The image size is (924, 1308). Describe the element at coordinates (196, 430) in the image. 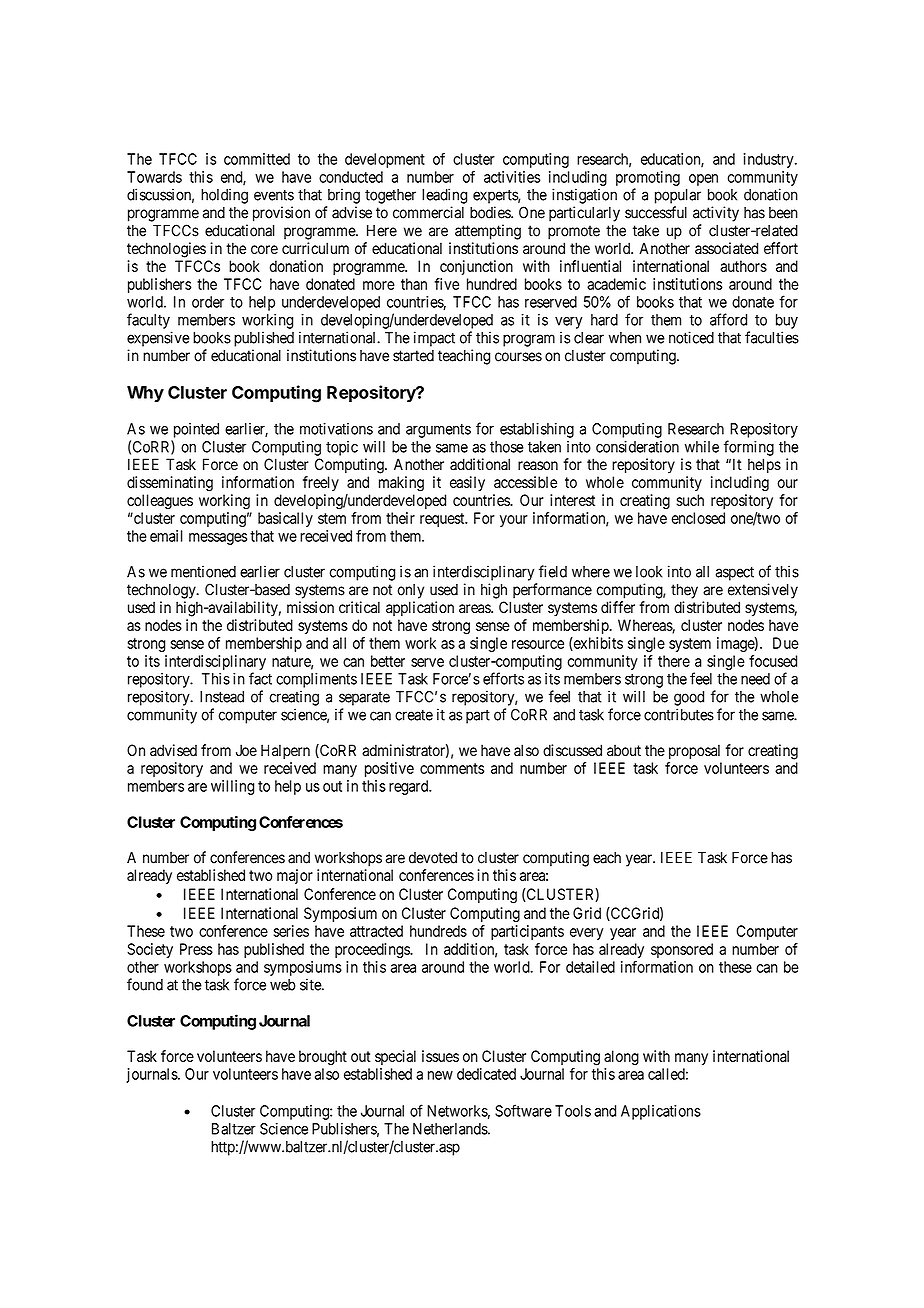

I see `pointed` at that location.
